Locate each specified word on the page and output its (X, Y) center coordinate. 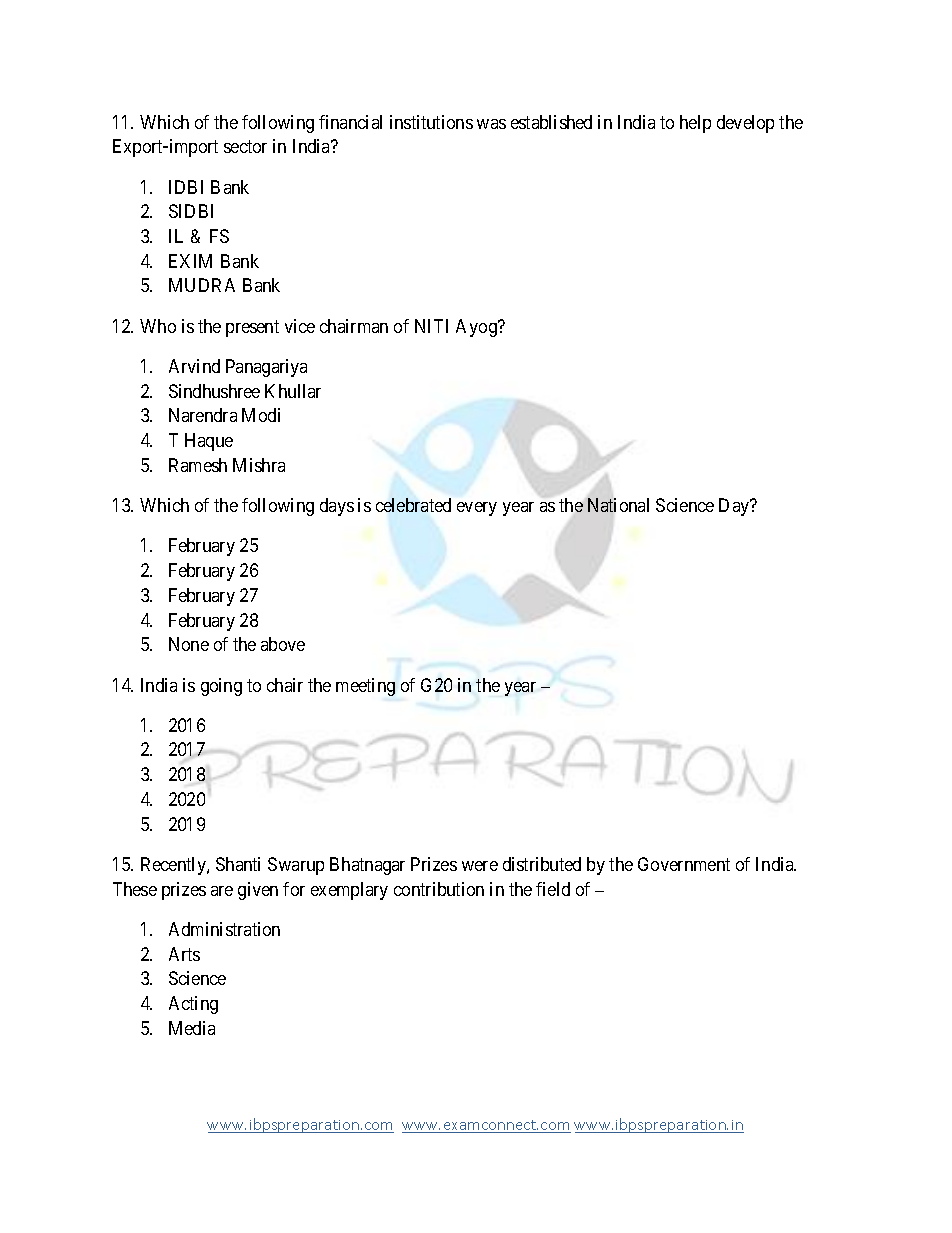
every (477, 509)
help (695, 124)
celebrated (413, 505)
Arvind (194, 366)
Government (684, 864)
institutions (431, 122)
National (618, 505)
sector (245, 146)
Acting (193, 1005)
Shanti (238, 864)
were (480, 866)
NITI (431, 326)
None (189, 644)
